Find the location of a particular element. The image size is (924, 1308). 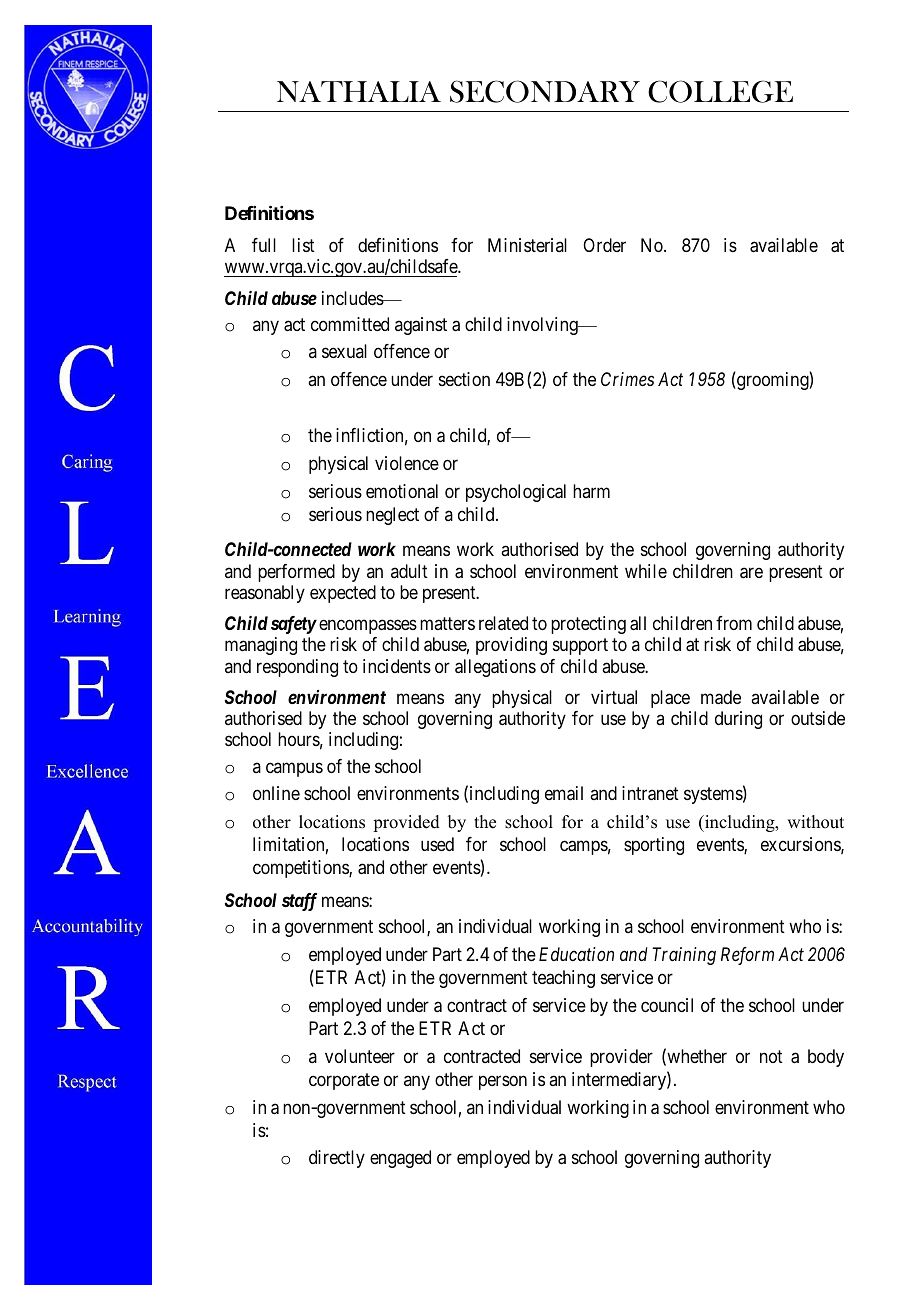

directly is located at coordinates (337, 1159).
